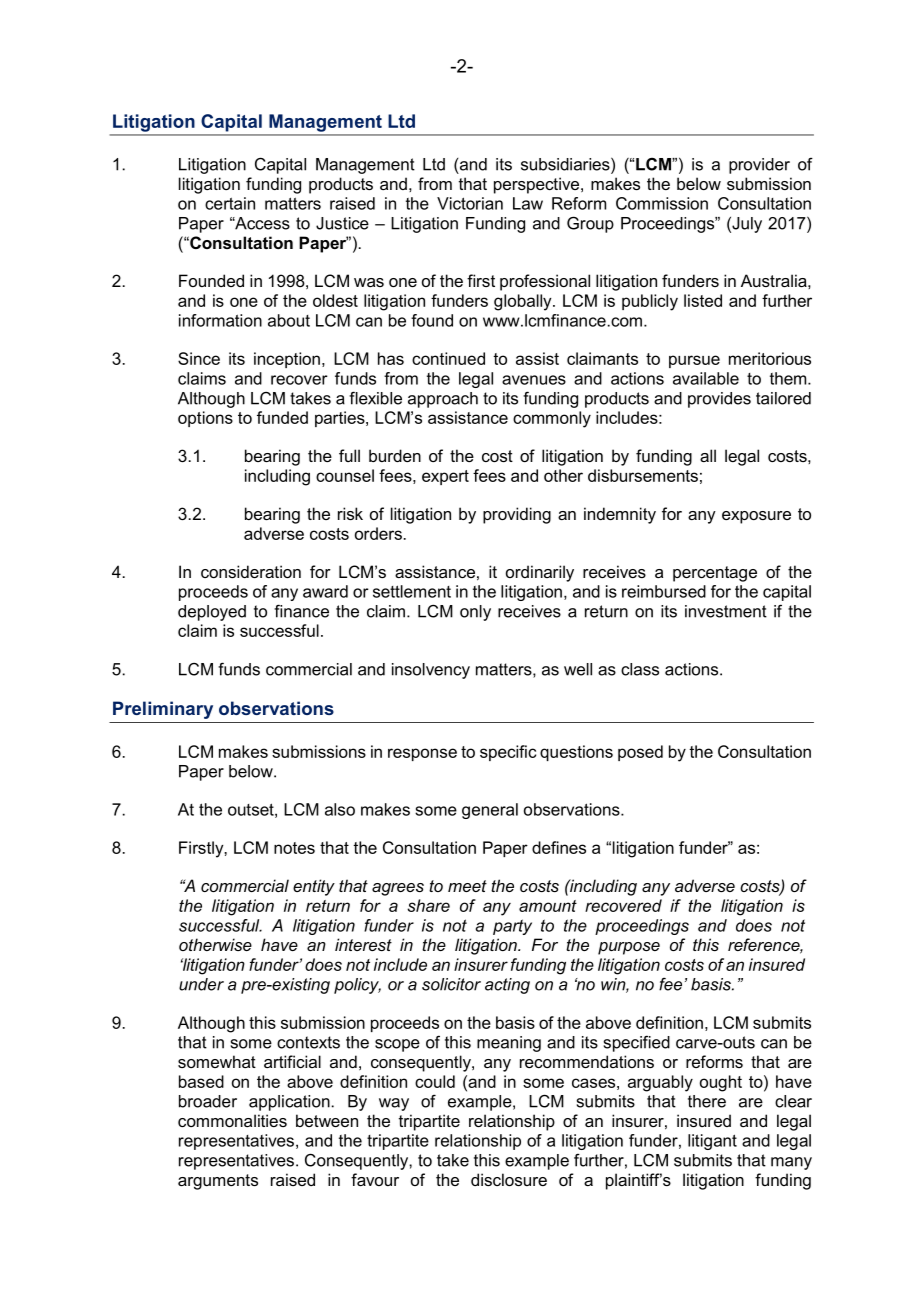 The image size is (924, 1308). What do you see at coordinates (640, 753) in the screenshot?
I see `posed` at bounding box center [640, 753].
